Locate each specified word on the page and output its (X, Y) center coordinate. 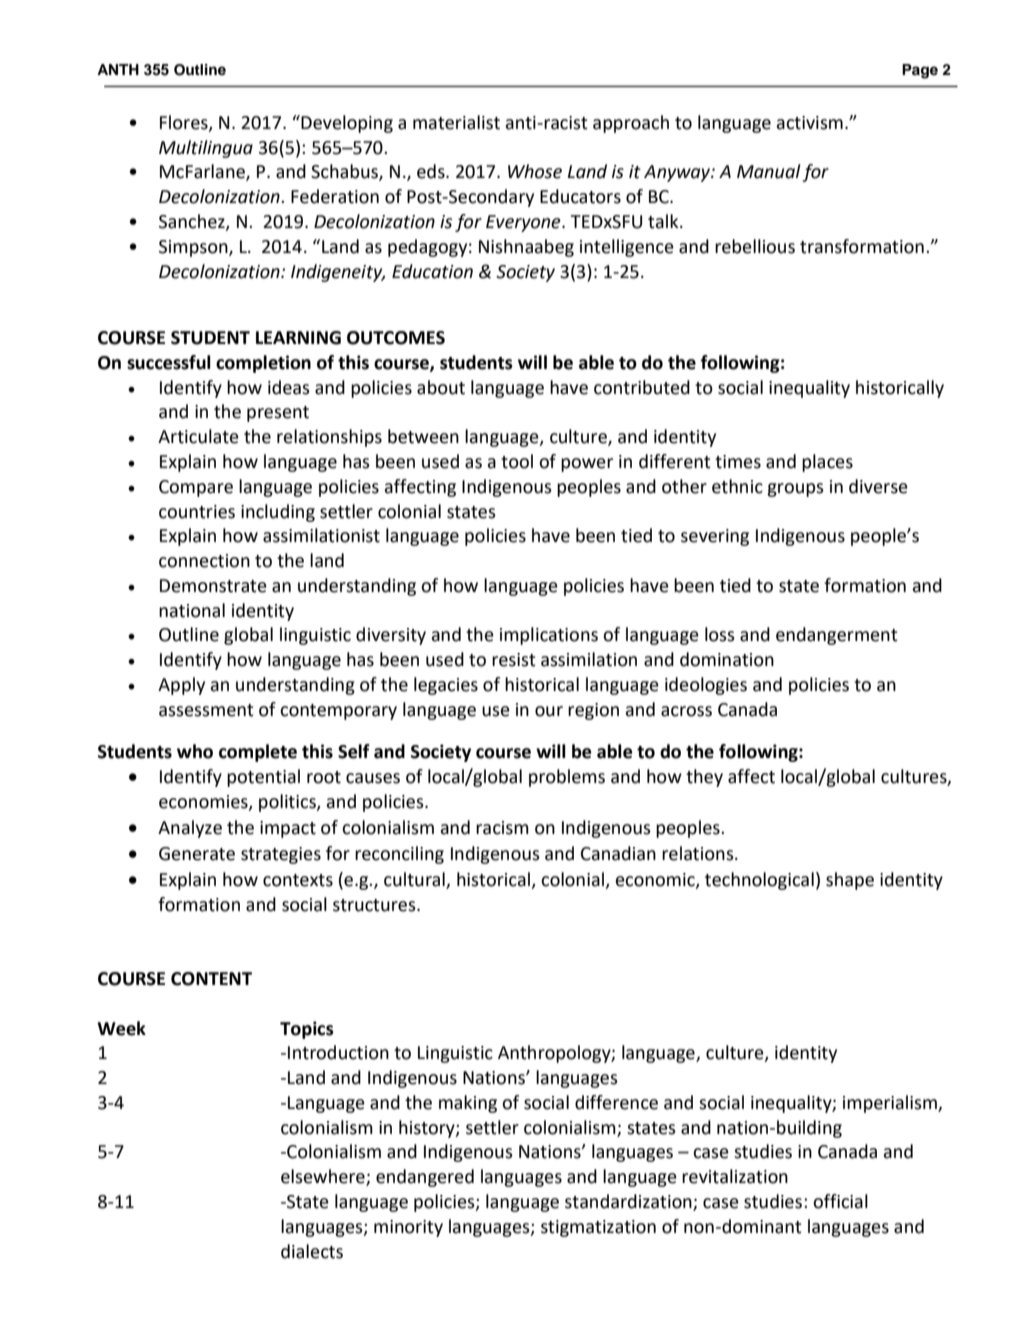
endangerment (837, 636)
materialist (456, 122)
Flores (185, 123)
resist (514, 660)
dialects (312, 1251)
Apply (181, 686)
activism (809, 123)
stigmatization (598, 1228)
